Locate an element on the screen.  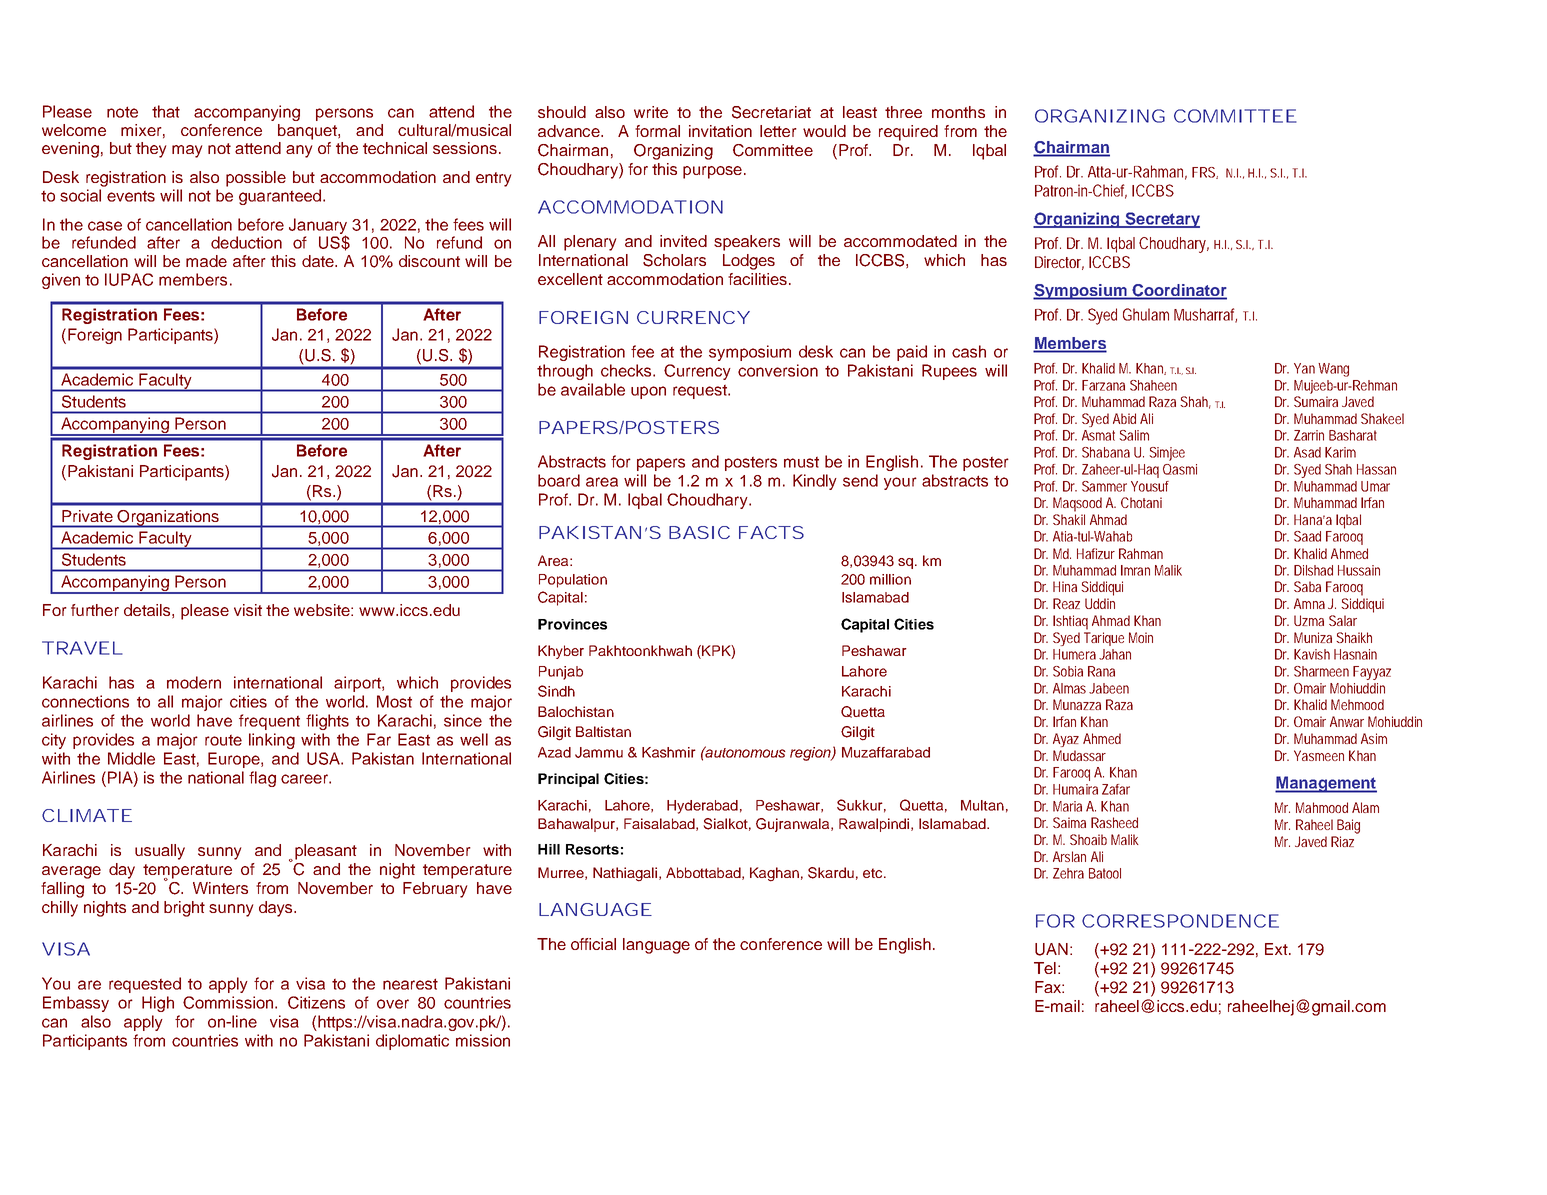
conversion is located at coordinates (778, 370).
